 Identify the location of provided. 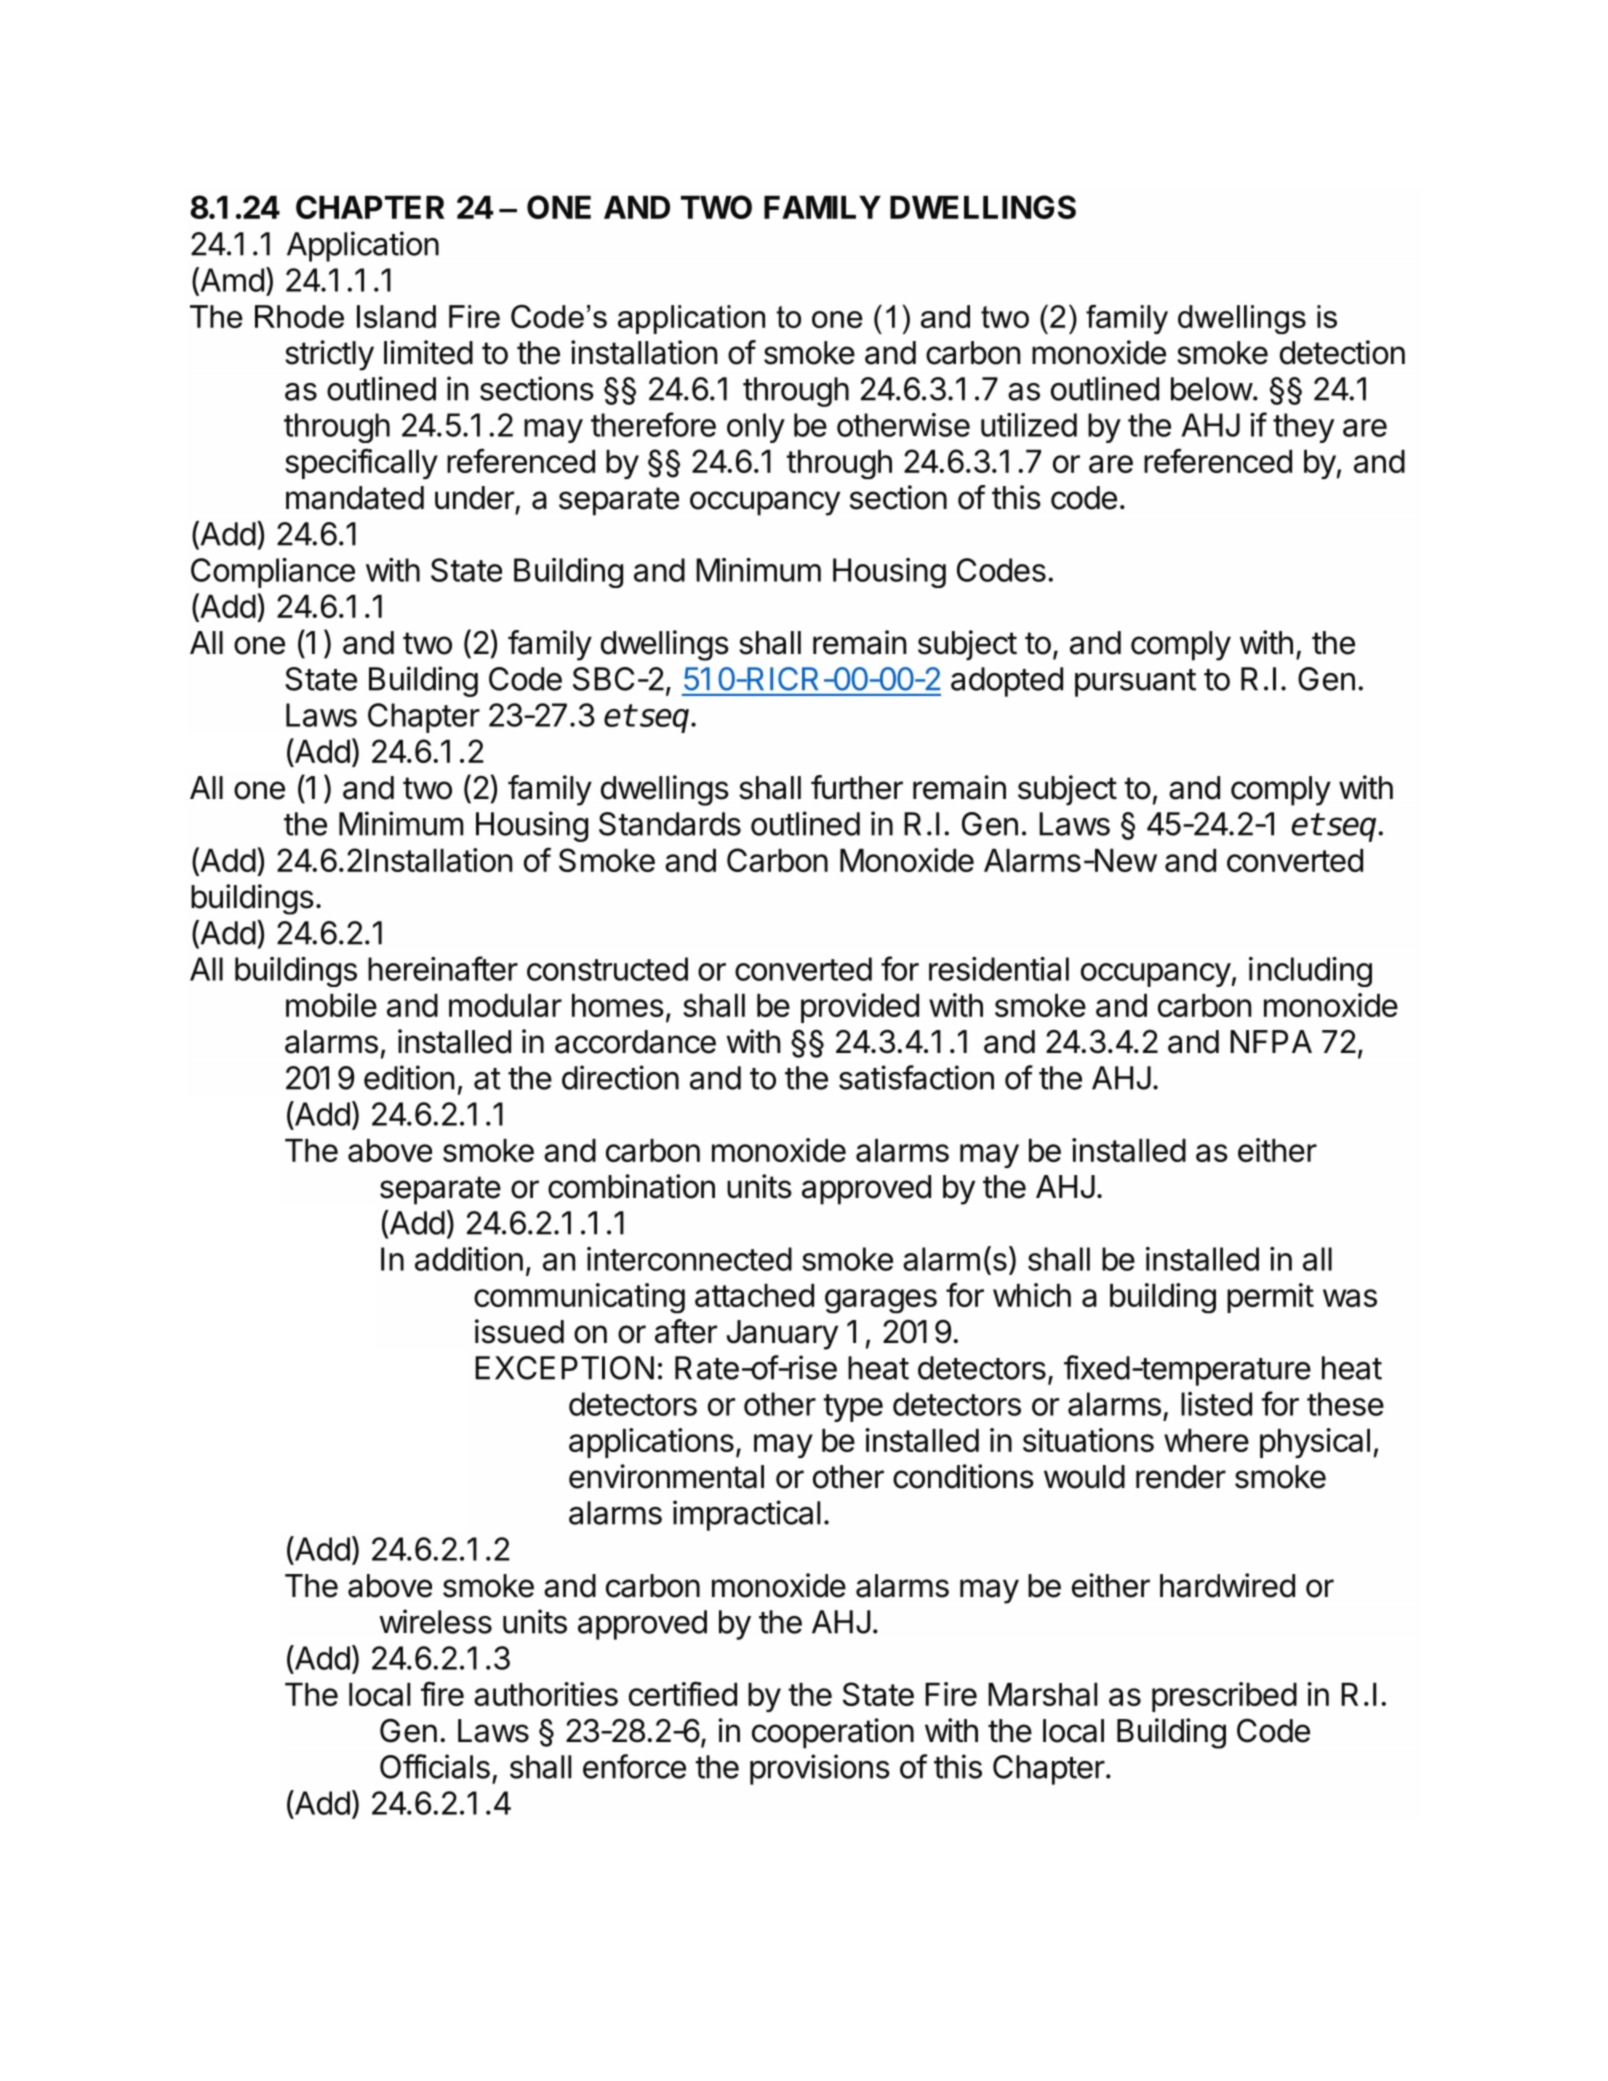
(860, 1008).
